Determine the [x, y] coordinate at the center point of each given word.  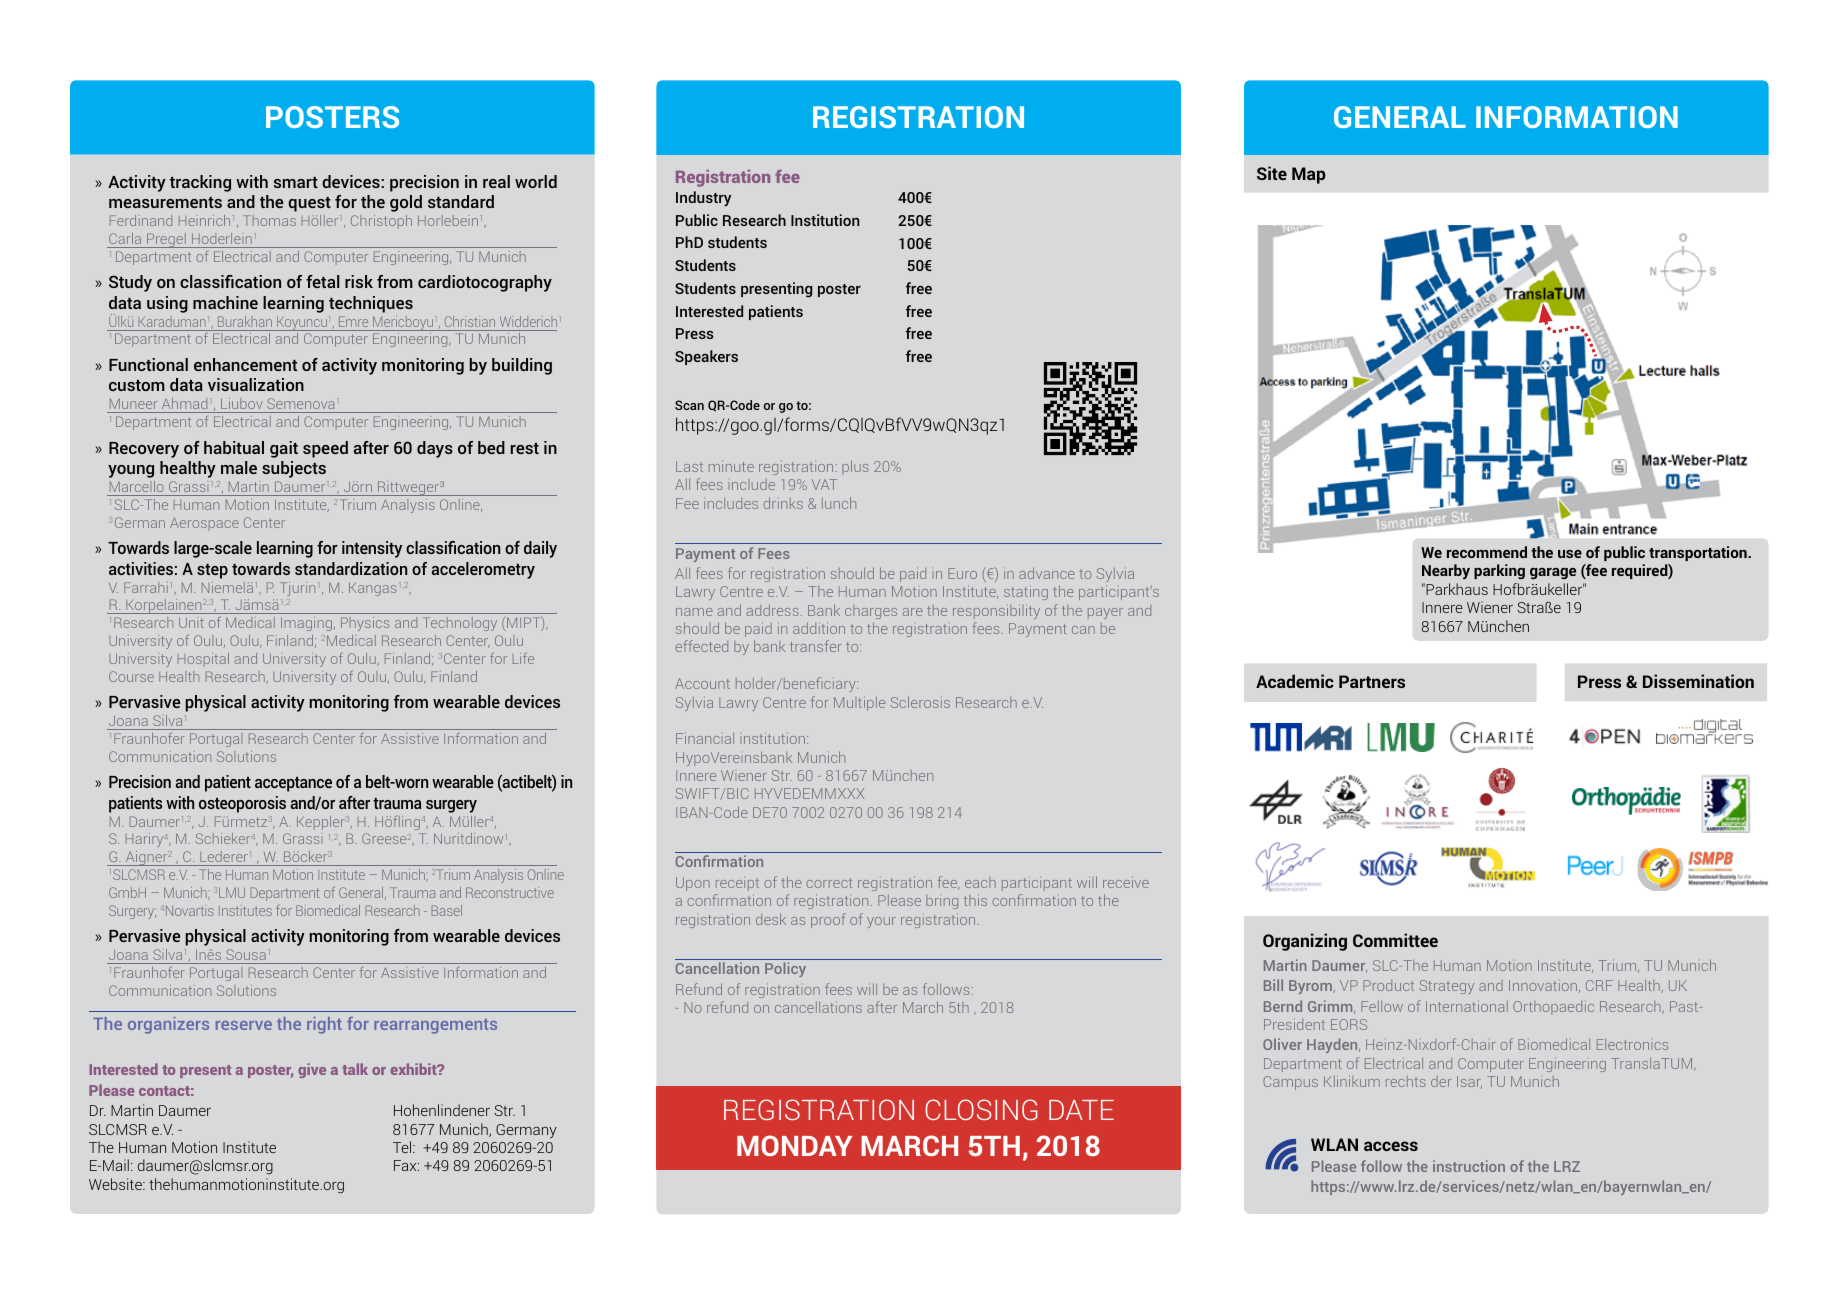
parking [1499, 571]
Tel [403, 1147]
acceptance [293, 784]
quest [309, 204]
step [212, 571]
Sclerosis [920, 702]
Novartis [190, 910]
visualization [256, 384]
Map [1309, 175]
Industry [703, 199]
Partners [1372, 681]
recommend [1487, 552]
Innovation [1543, 985]
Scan [689, 405]
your [881, 922]
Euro [962, 573]
